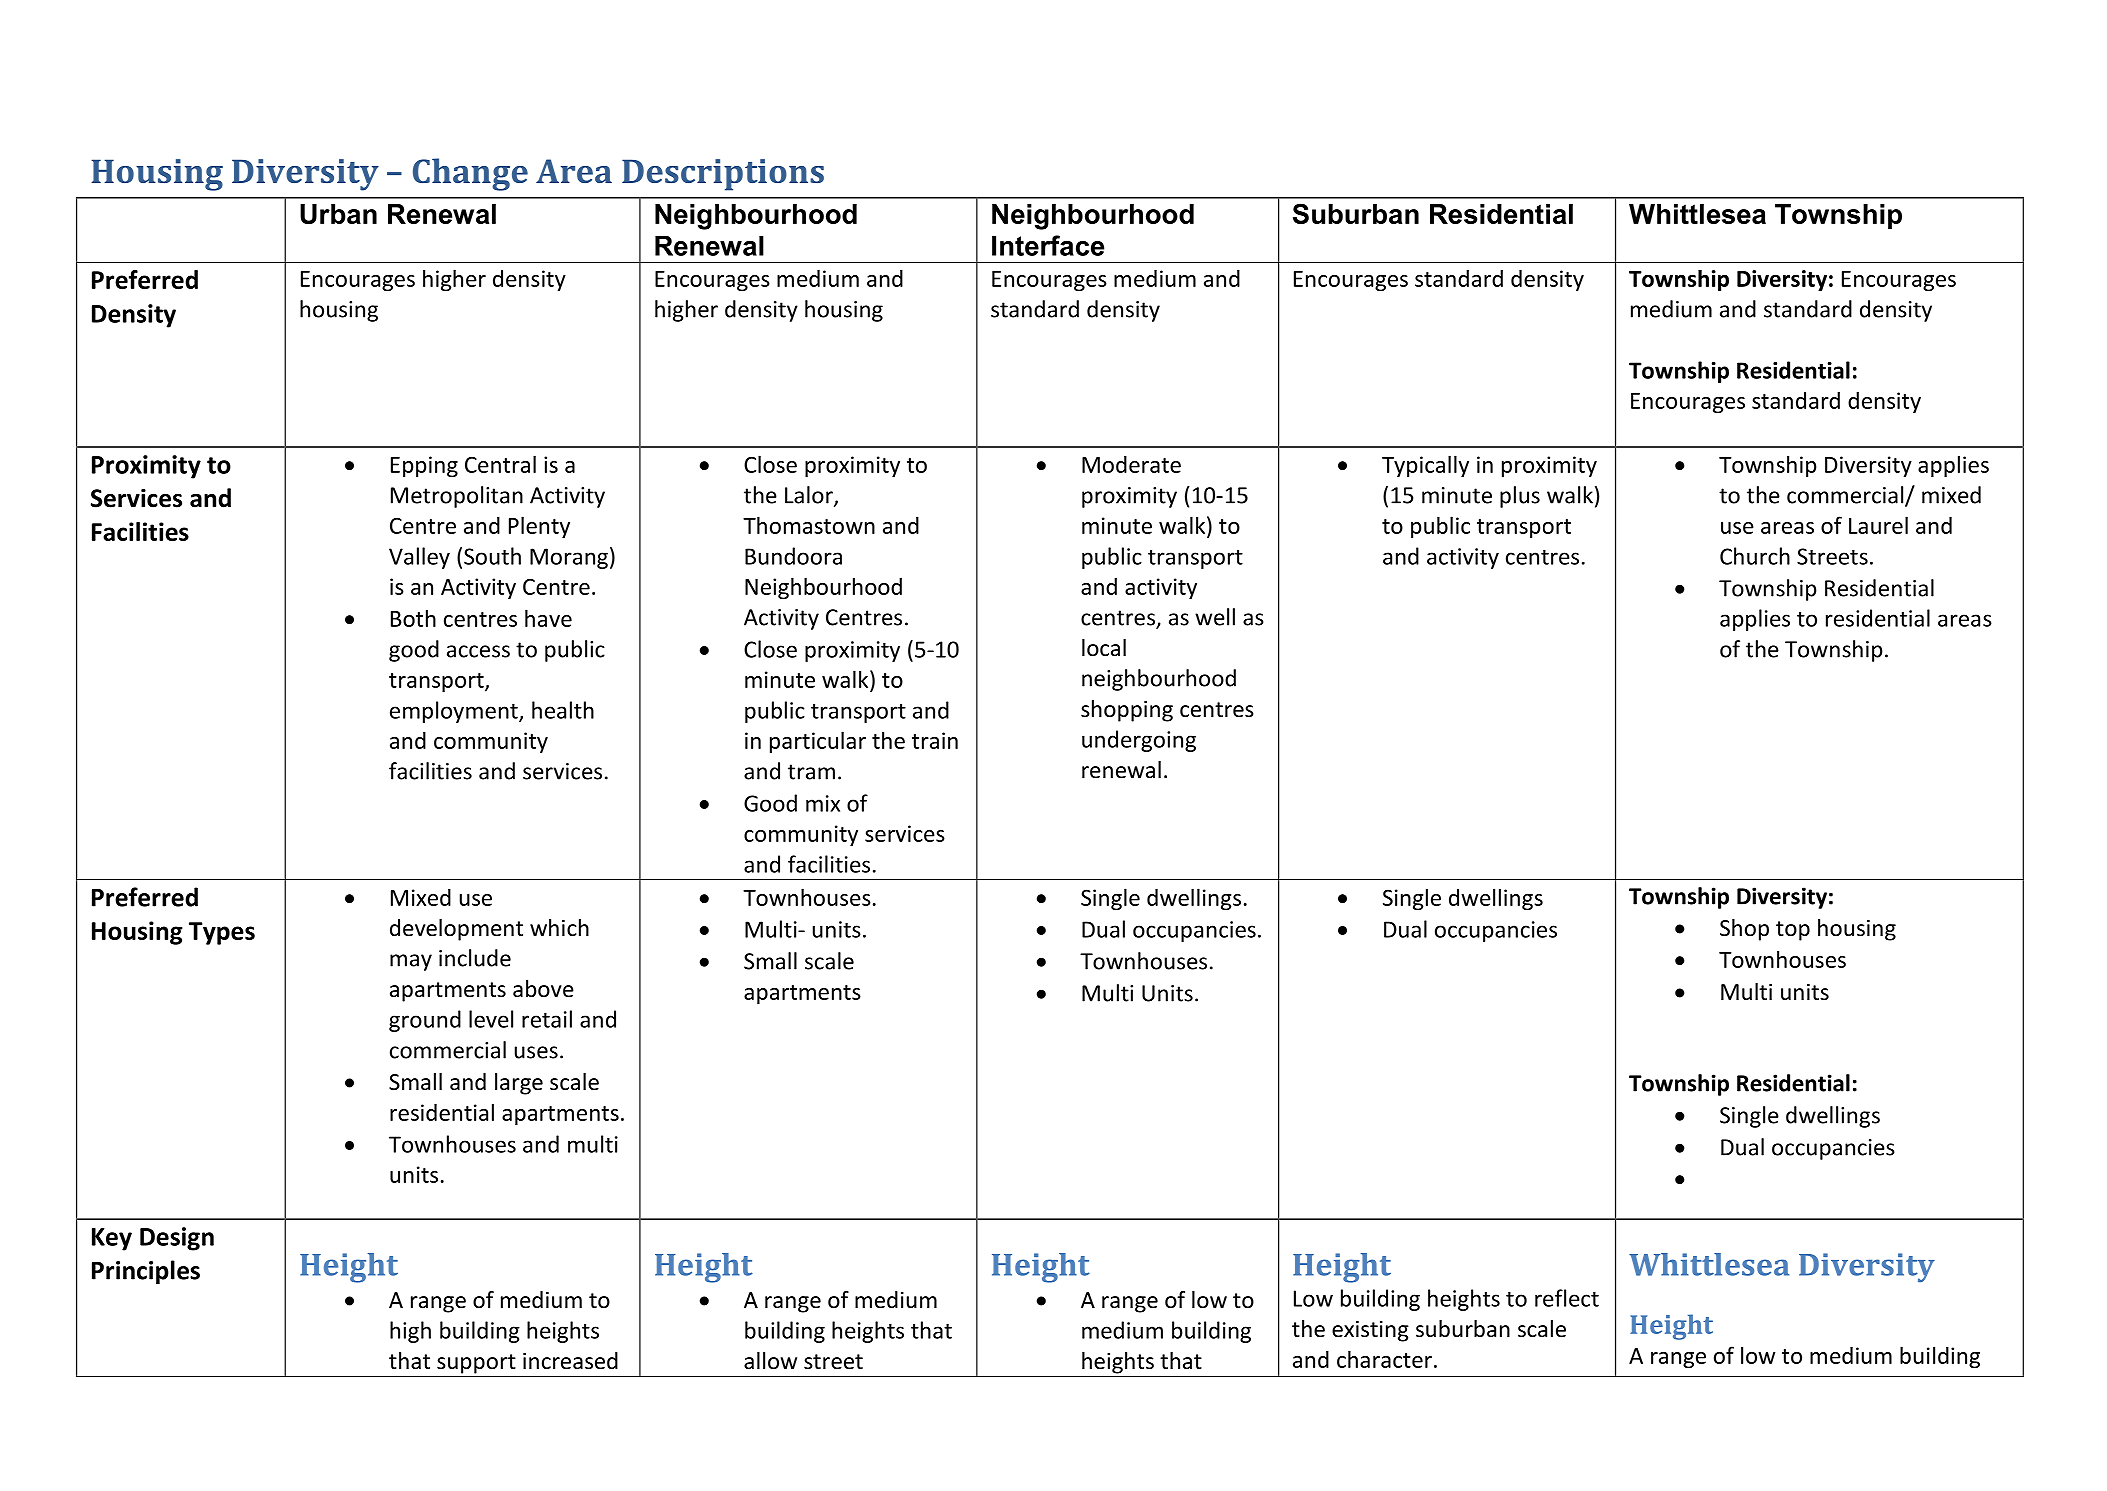 The height and width of the screenshot is (1491, 2107). I want to click on Moderate, so click(1131, 464).
